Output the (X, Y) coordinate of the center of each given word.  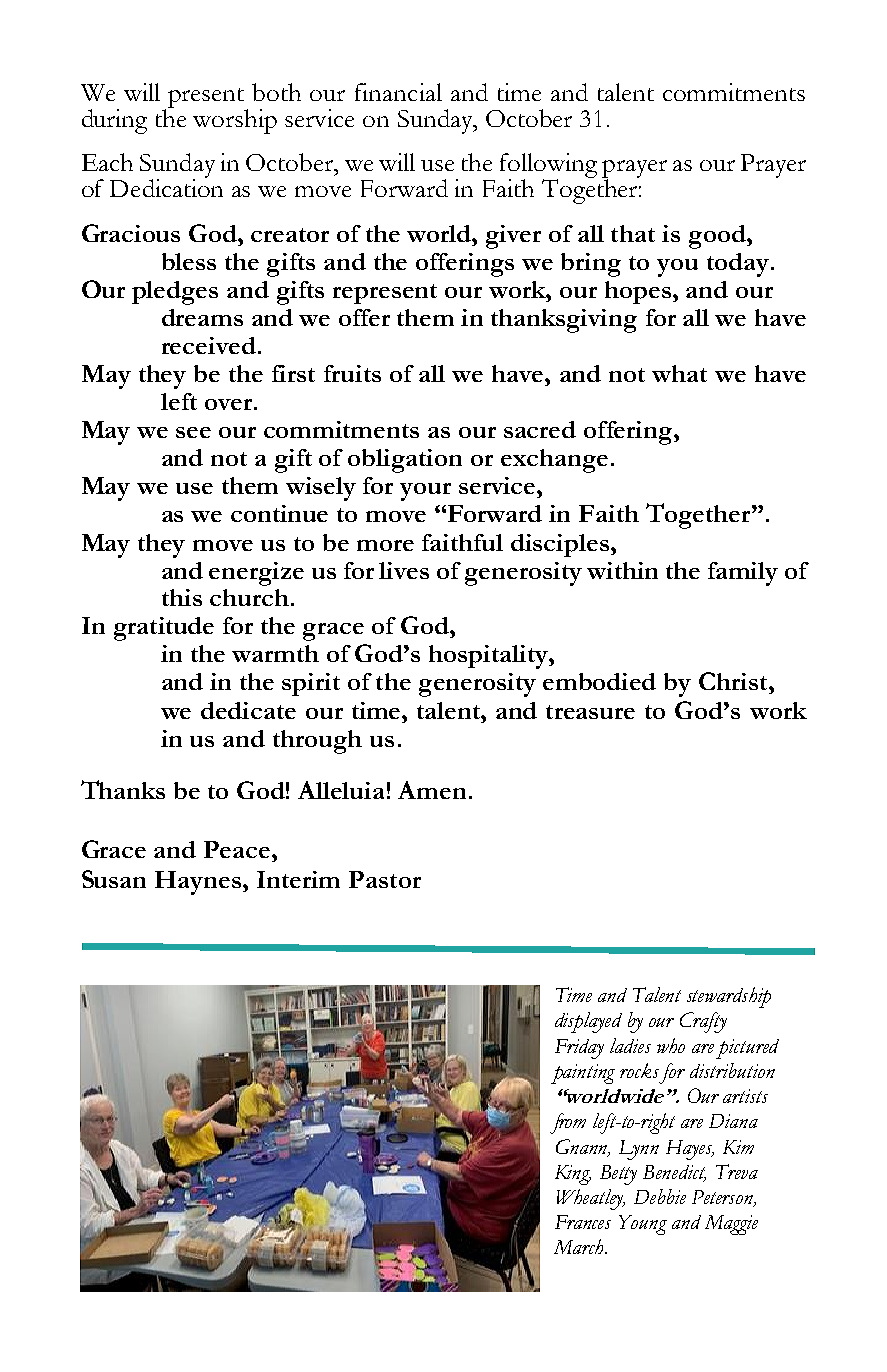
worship (235, 121)
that (633, 233)
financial (398, 92)
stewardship (729, 997)
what (679, 373)
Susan (114, 879)
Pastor (385, 879)
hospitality (489, 657)
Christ (734, 681)
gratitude (164, 629)
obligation (405, 461)
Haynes (199, 883)
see (193, 432)
